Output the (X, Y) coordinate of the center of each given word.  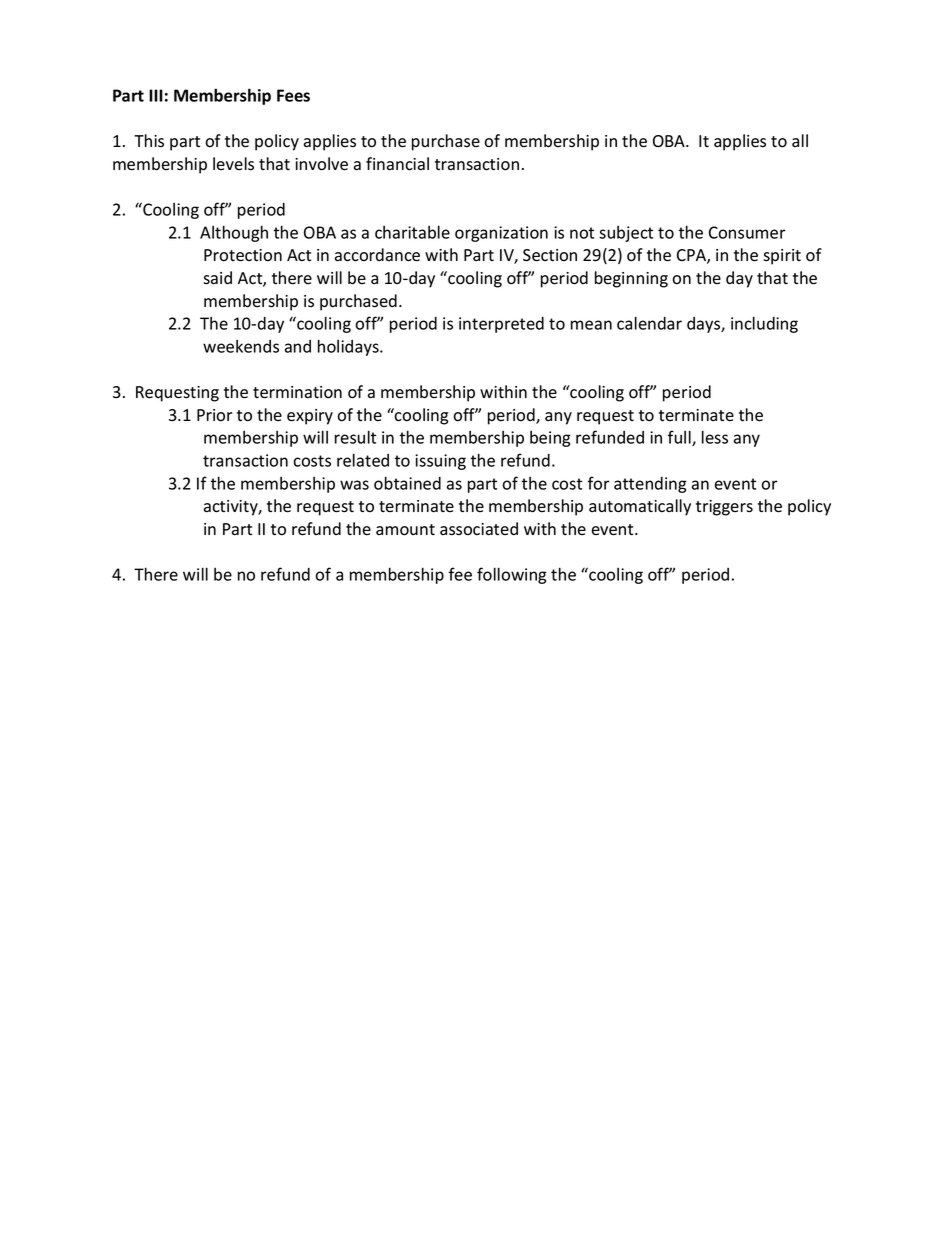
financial (397, 164)
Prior (214, 415)
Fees (293, 95)
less (715, 437)
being (550, 439)
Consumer (747, 232)
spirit (782, 257)
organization (501, 234)
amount (405, 530)
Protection (243, 255)
